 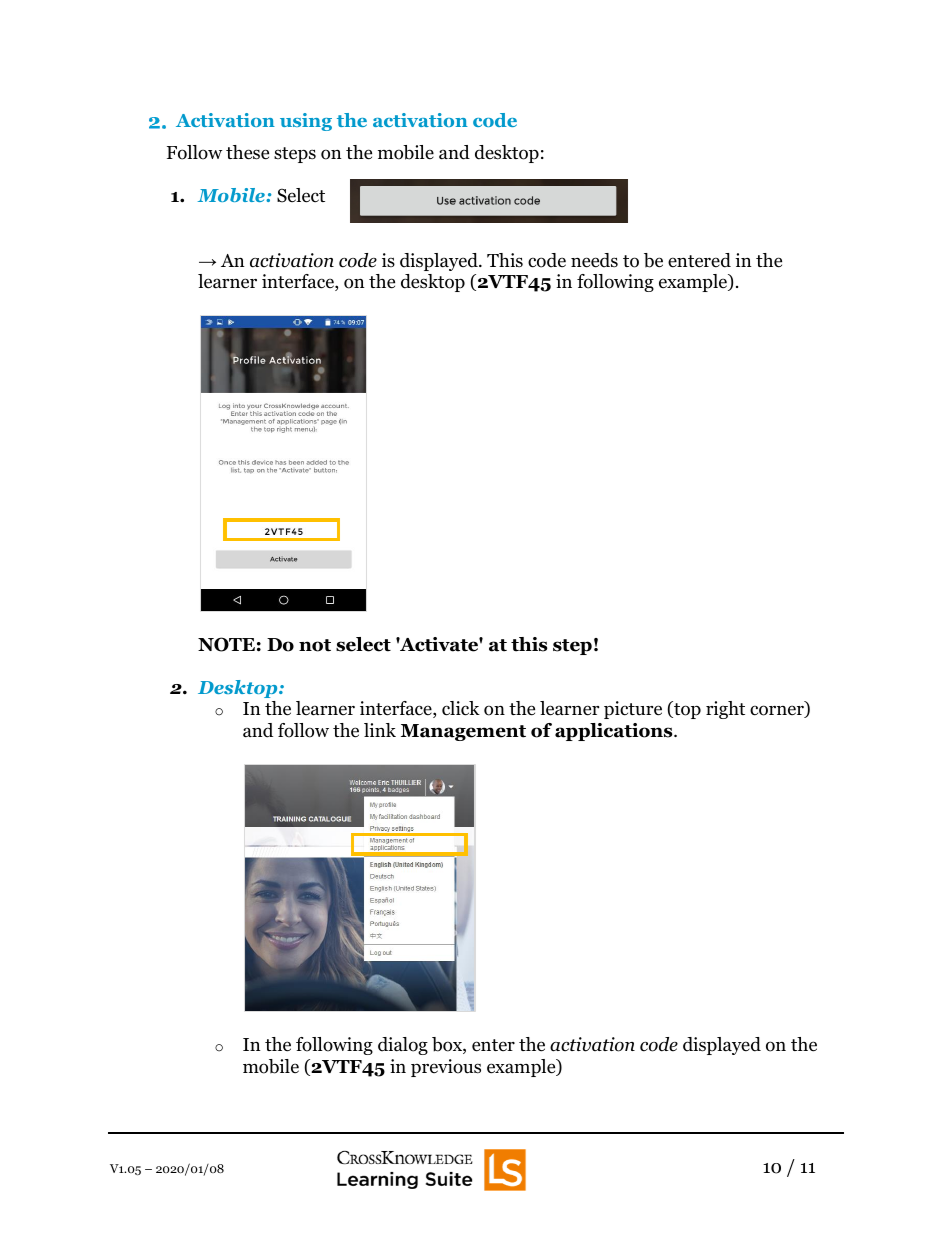 What do you see at coordinates (446, 1068) in the screenshot?
I see `previous` at bounding box center [446, 1068].
